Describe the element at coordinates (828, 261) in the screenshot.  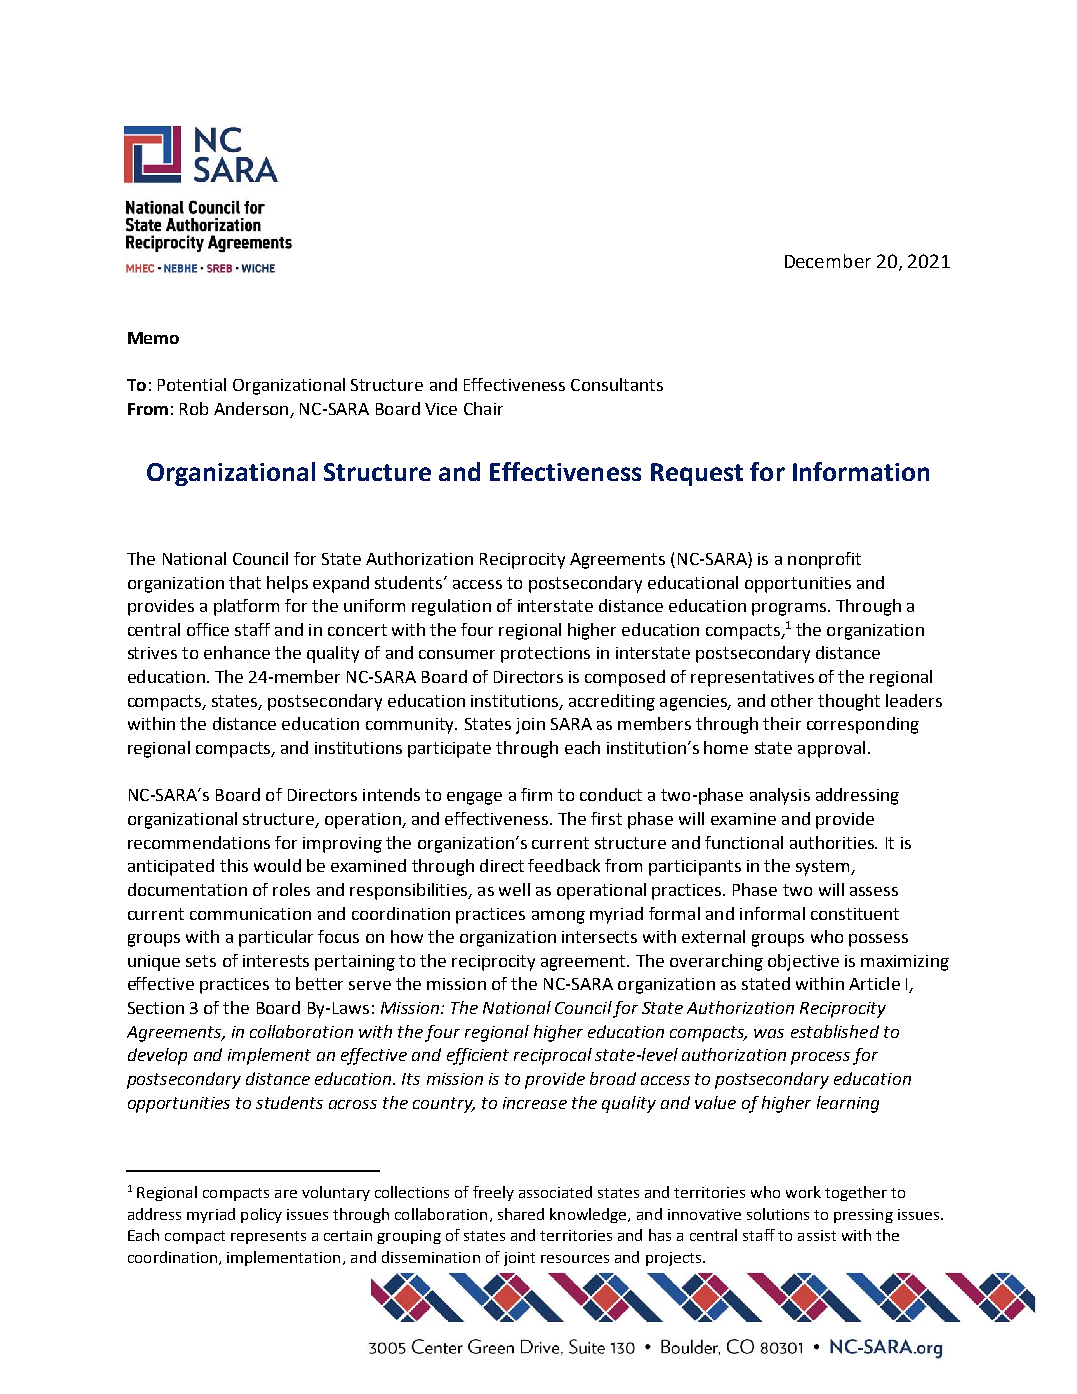
I see `December` at that location.
